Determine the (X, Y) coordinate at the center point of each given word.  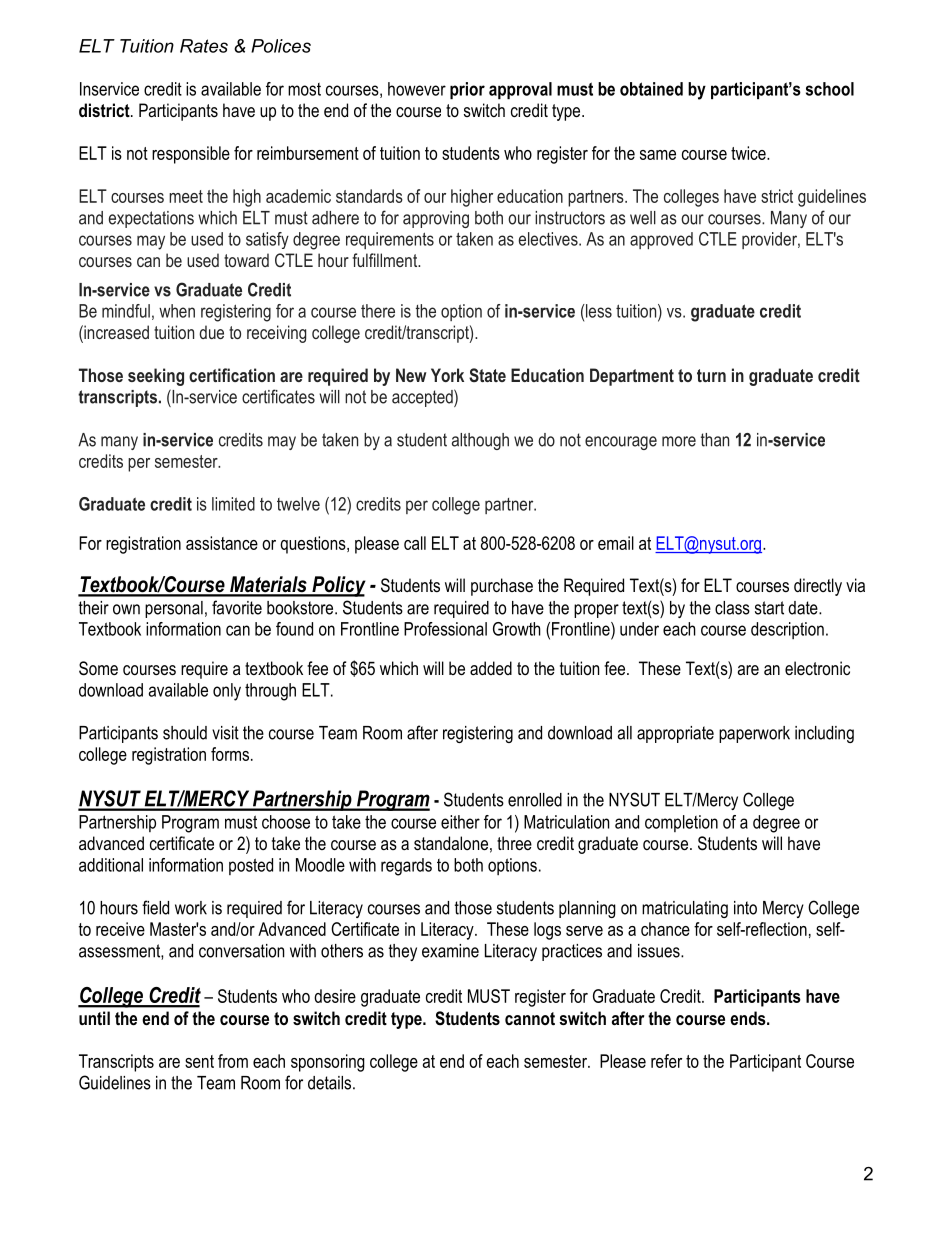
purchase (502, 587)
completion (681, 823)
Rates (204, 46)
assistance (222, 543)
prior (467, 90)
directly (818, 587)
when (177, 311)
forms (230, 754)
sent (199, 1061)
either (460, 822)
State (487, 375)
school (830, 89)
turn (711, 375)
